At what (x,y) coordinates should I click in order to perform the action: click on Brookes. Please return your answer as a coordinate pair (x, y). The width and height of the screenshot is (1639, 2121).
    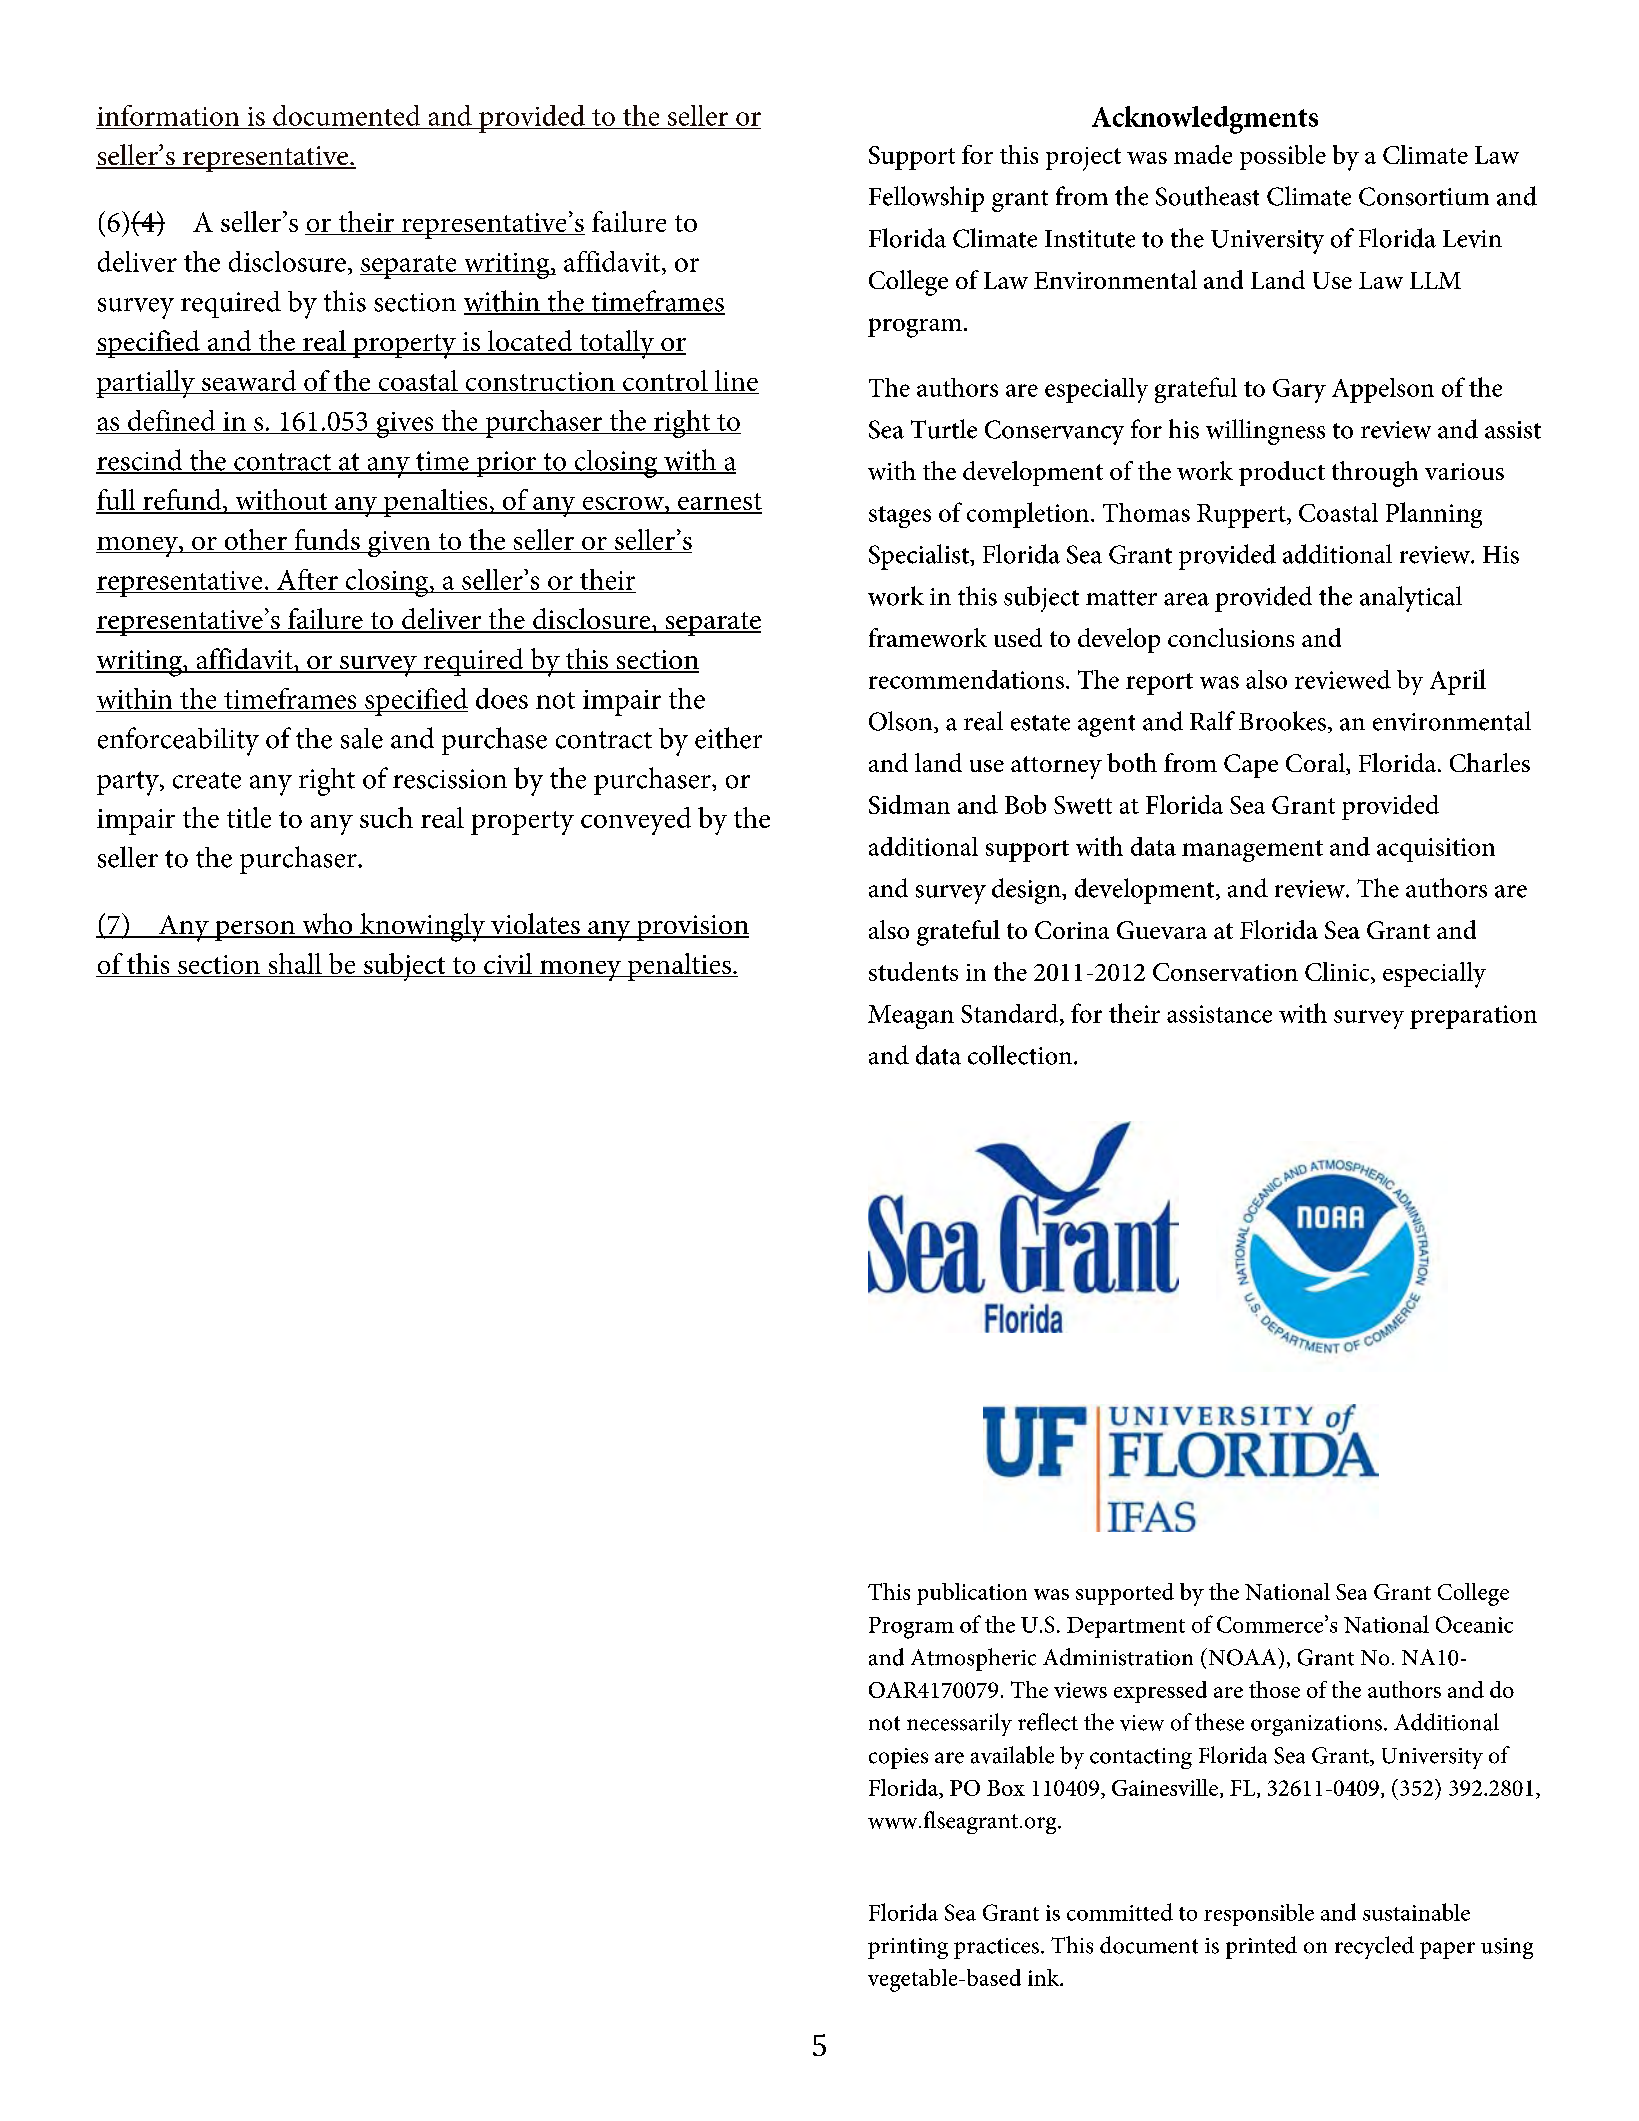
    Looking at the image, I should click on (1282, 721).
